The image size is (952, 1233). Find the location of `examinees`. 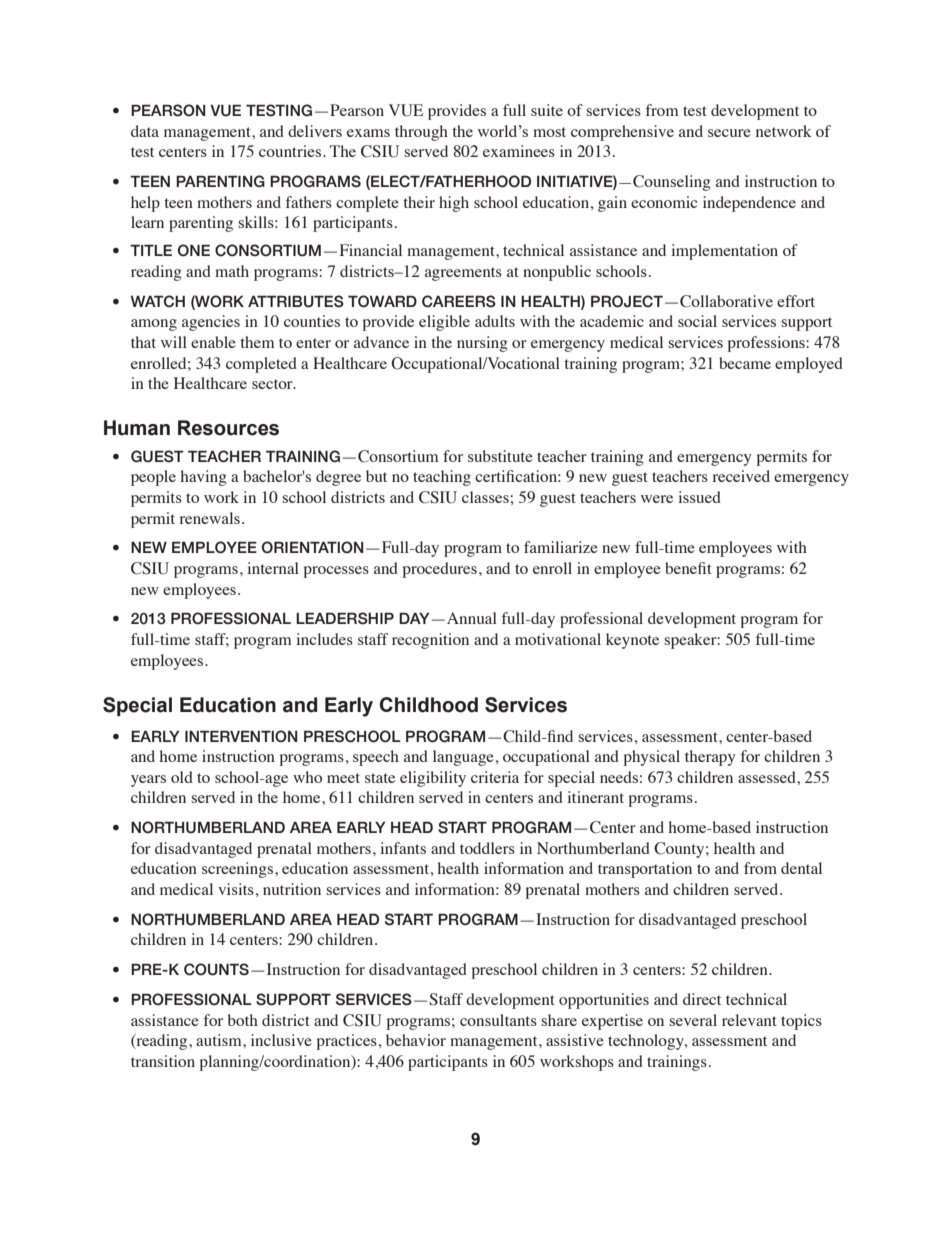

examinees is located at coordinates (519, 151).
